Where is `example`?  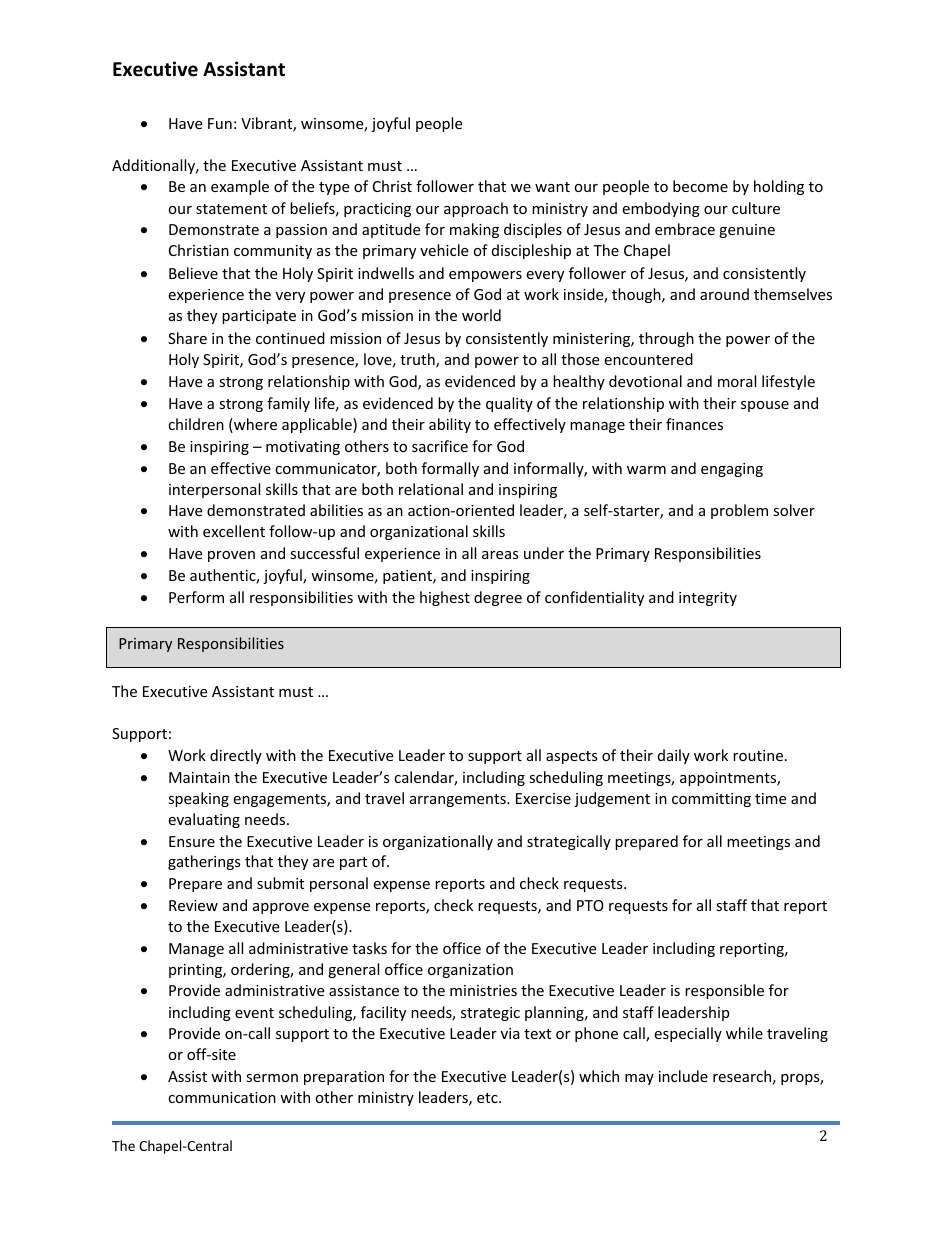 example is located at coordinates (240, 187).
